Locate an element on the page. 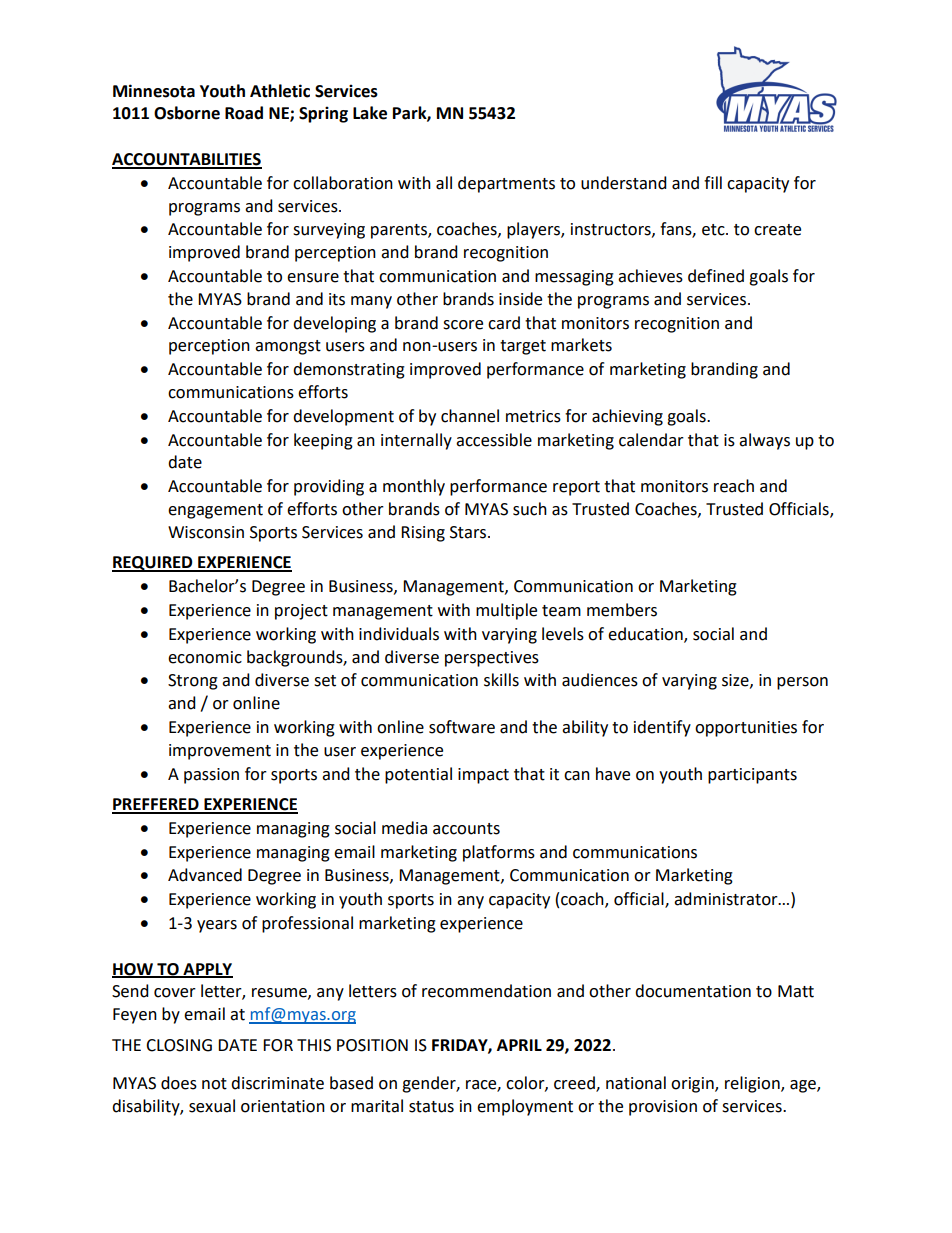  fill is located at coordinates (713, 182).
